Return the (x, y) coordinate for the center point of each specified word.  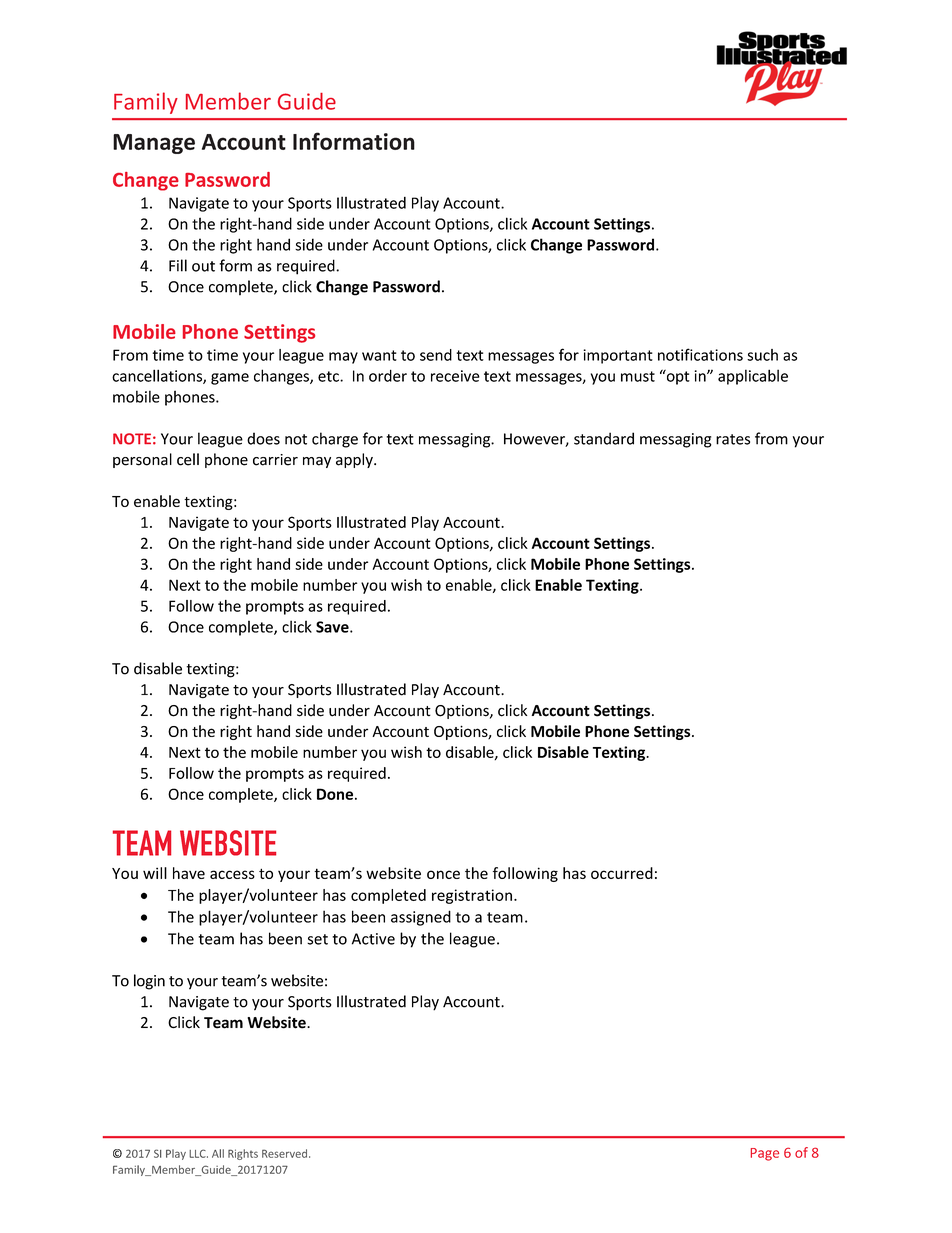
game (230, 379)
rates (733, 439)
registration (472, 896)
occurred (622, 873)
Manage (154, 144)
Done (335, 794)
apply (355, 460)
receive (455, 376)
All (218, 1153)
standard (604, 438)
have (189, 873)
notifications (700, 354)
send (436, 355)
